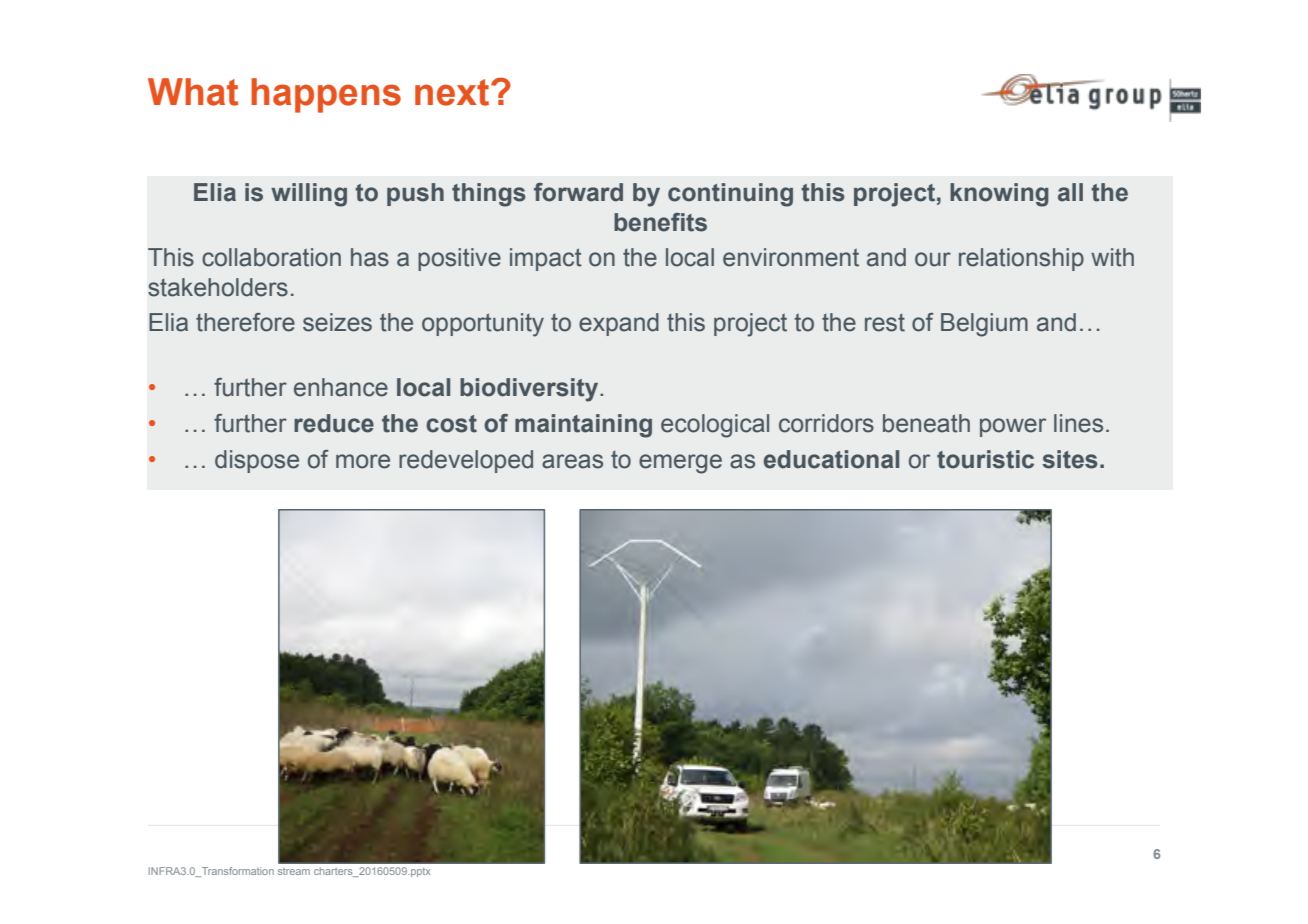 This screenshot has height=924, width=1308. I want to click on stream, so click(294, 871).
